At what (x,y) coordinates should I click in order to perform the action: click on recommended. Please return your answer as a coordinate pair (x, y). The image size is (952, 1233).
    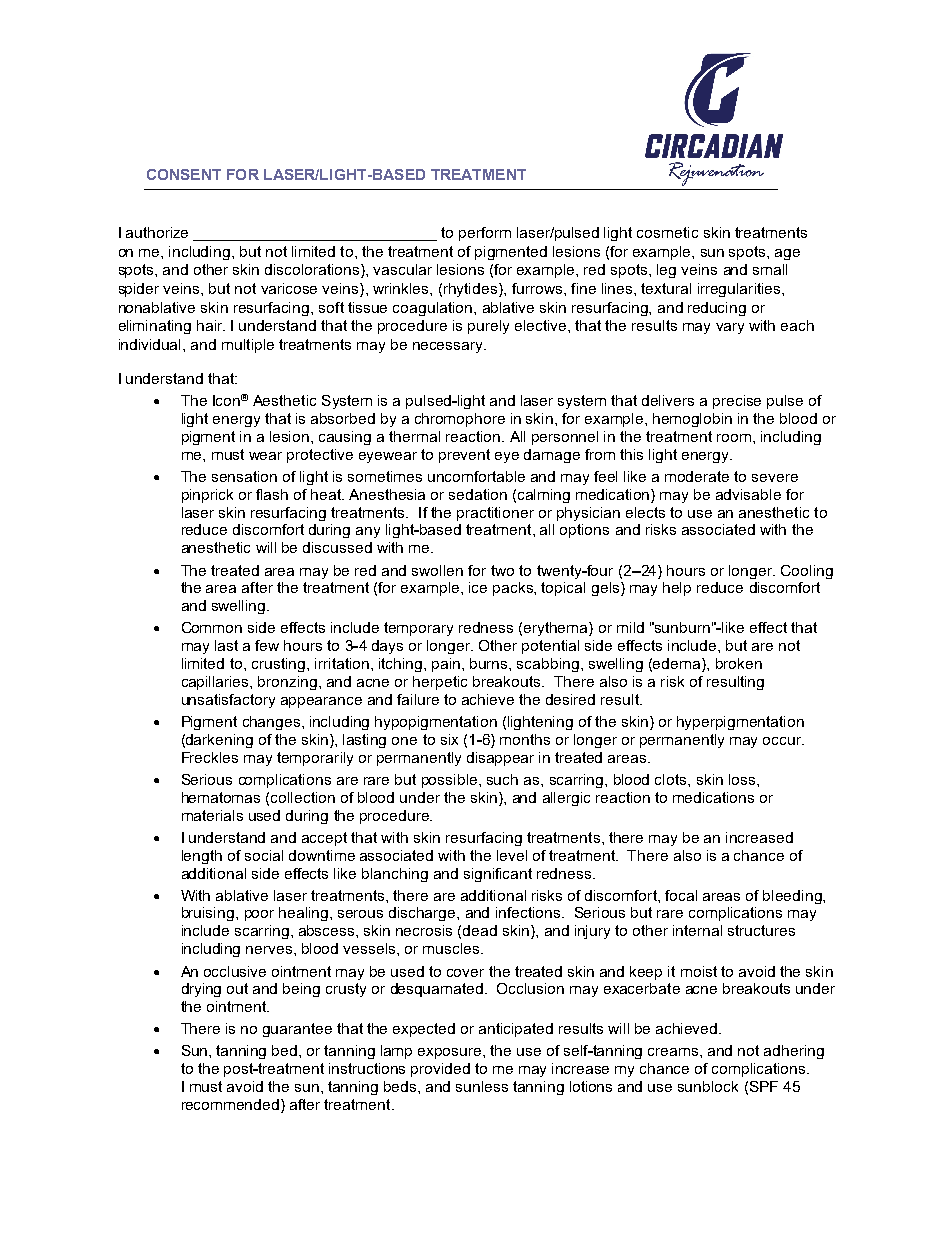
    Looking at the image, I should click on (230, 1104).
